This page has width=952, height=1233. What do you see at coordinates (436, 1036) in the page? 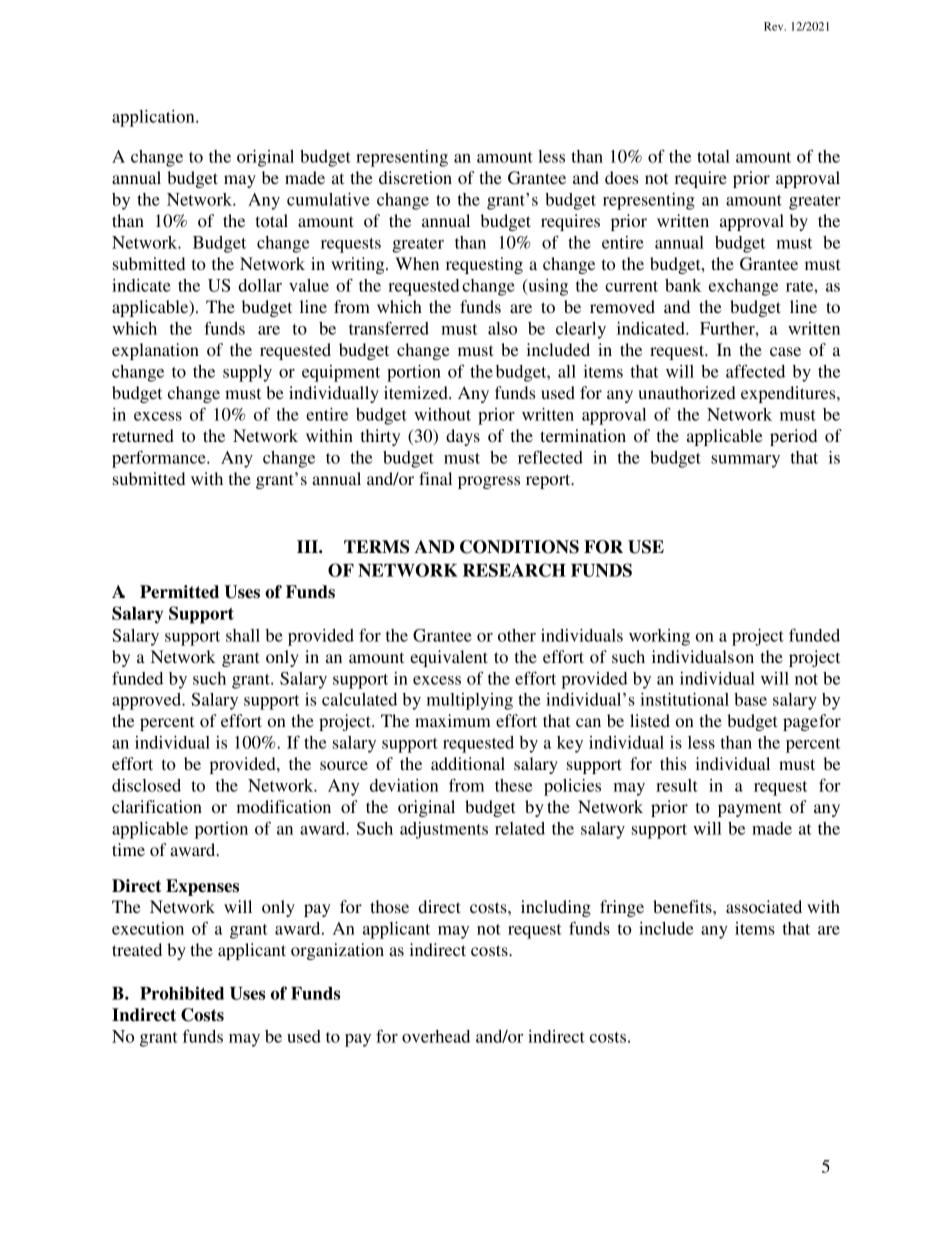
I see `overhead` at bounding box center [436, 1036].
